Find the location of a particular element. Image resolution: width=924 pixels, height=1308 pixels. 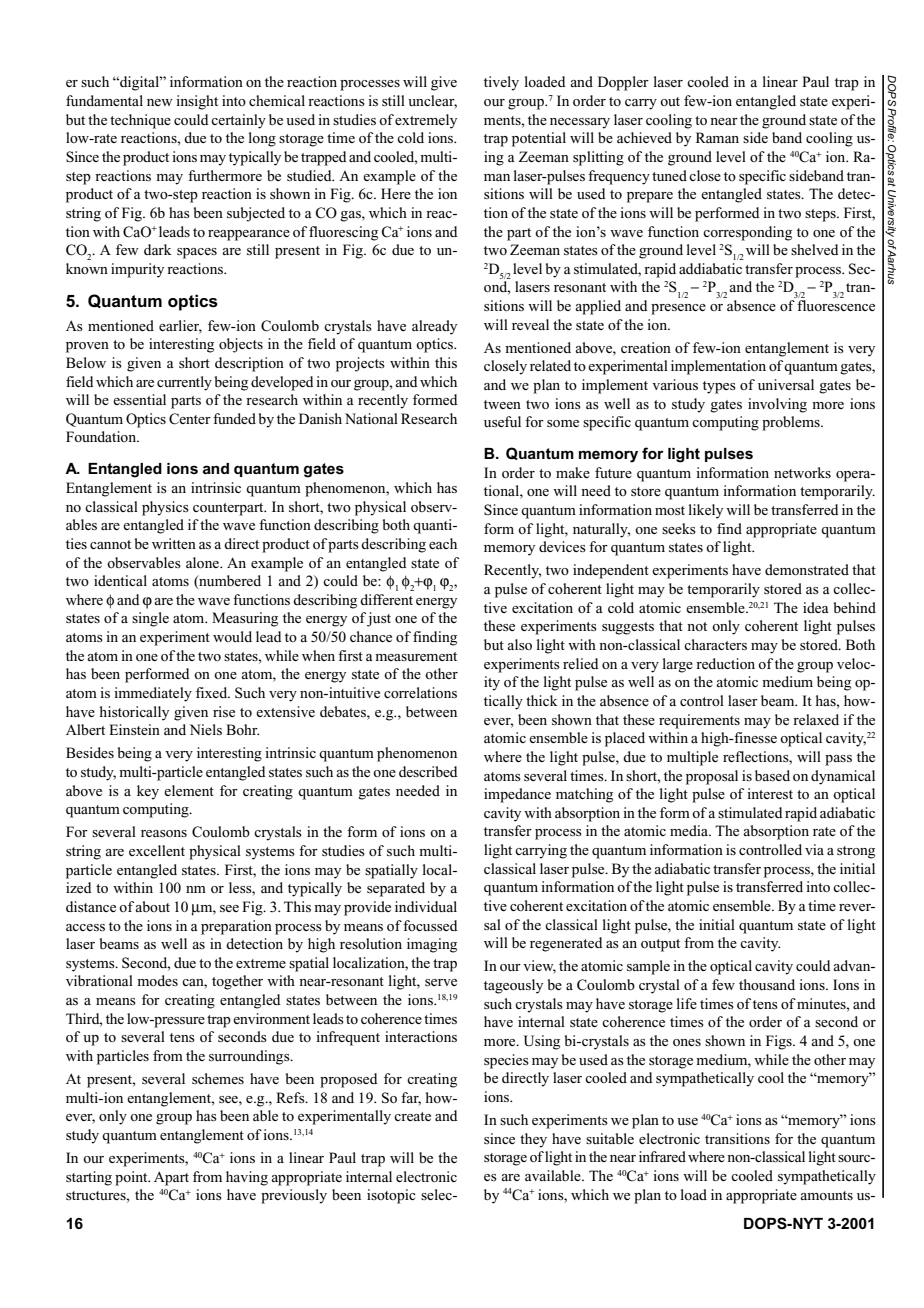

amounts is located at coordinates (826, 1195).
